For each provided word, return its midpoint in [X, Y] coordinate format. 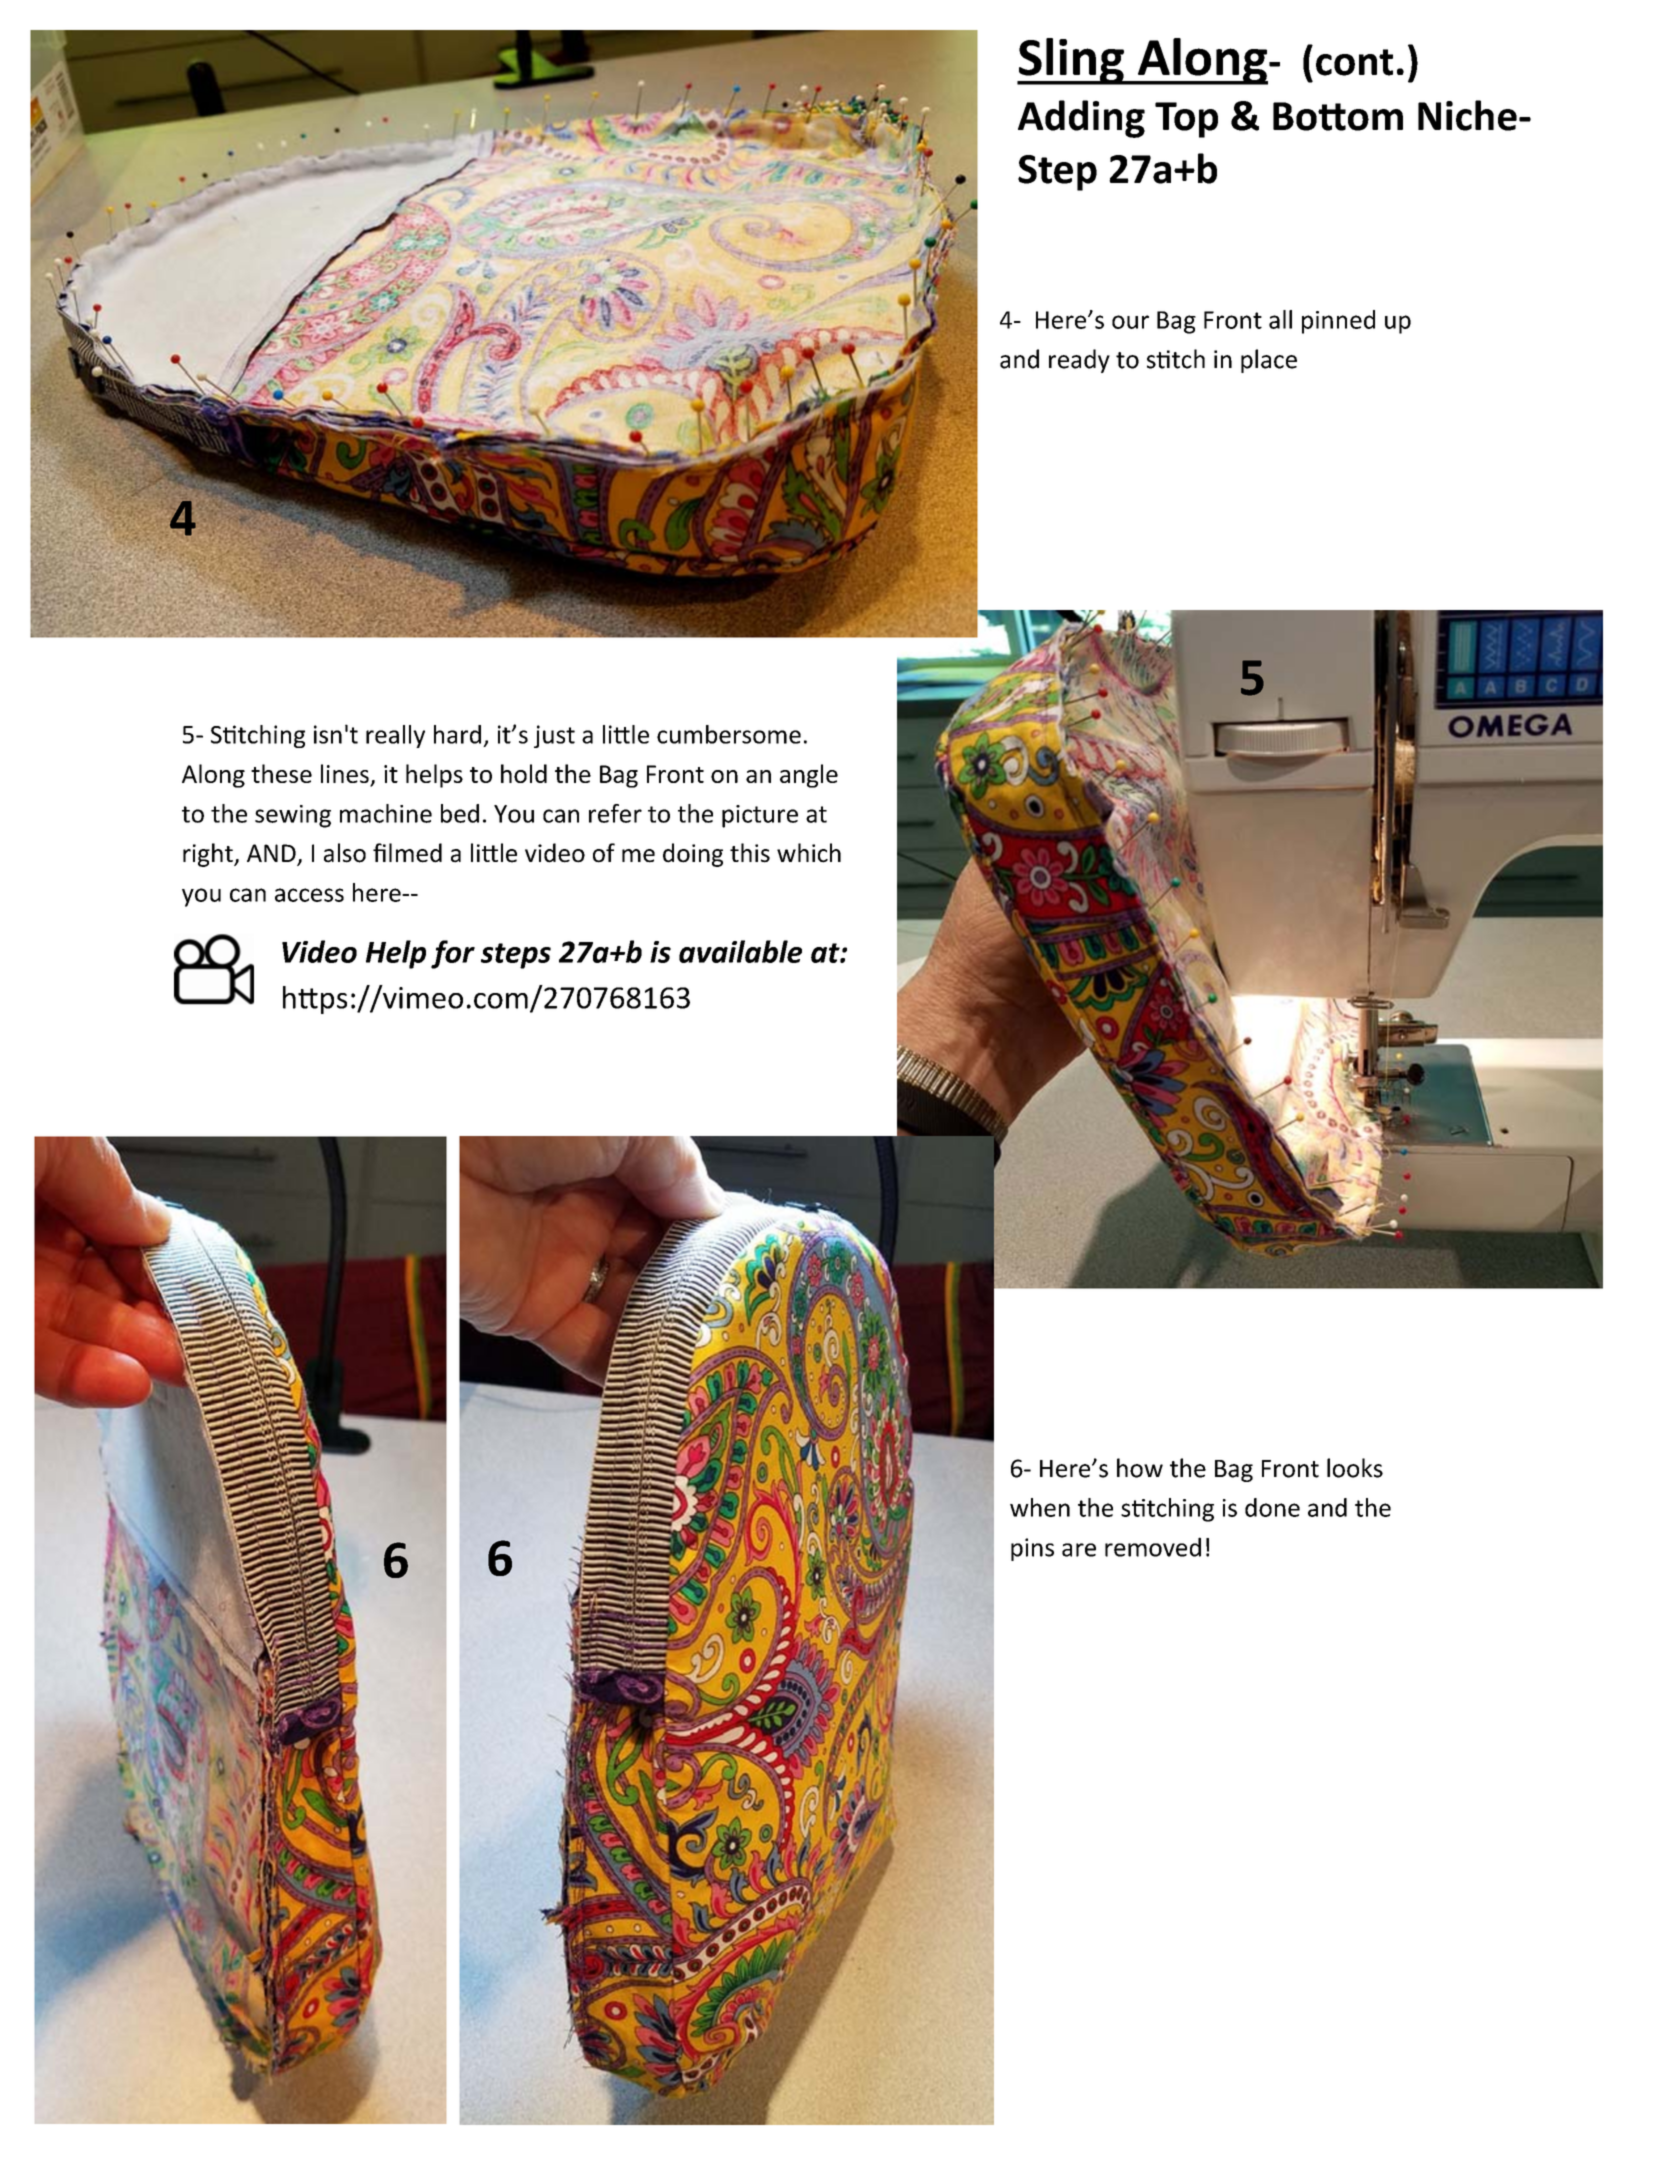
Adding [1081, 119]
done [1272, 1507]
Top [1186, 120]
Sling [1071, 61]
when [1040, 1507]
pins [1032, 1549]
